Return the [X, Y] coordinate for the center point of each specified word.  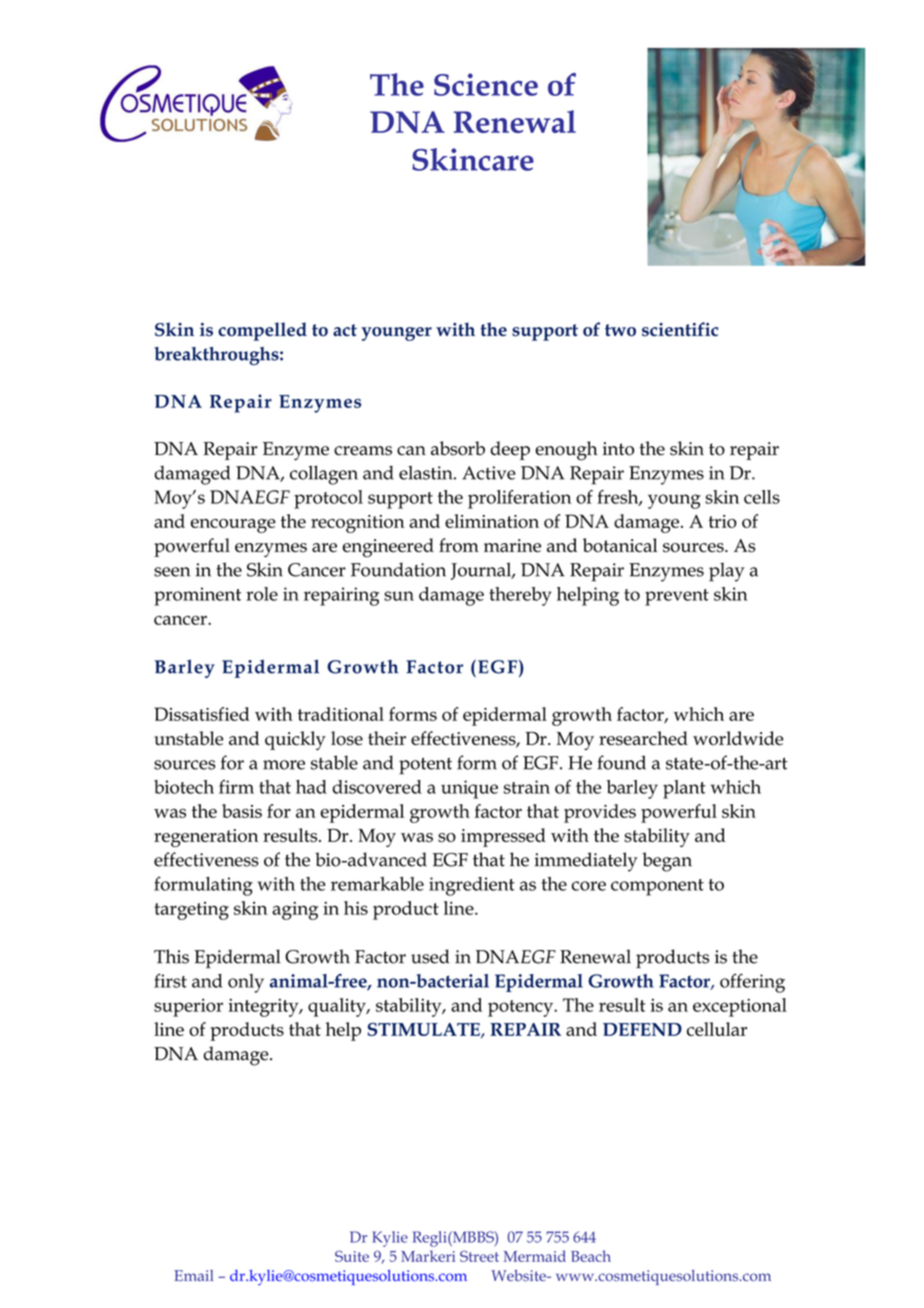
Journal [482, 571]
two [620, 330]
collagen [324, 475]
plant [684, 789]
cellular [717, 1029]
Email [193, 1275]
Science [486, 84]
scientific [680, 329]
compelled [262, 331]
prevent [677, 597]
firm [236, 787]
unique [469, 789]
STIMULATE [425, 1030]
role [262, 594]
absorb [458, 448]
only [246, 983]
